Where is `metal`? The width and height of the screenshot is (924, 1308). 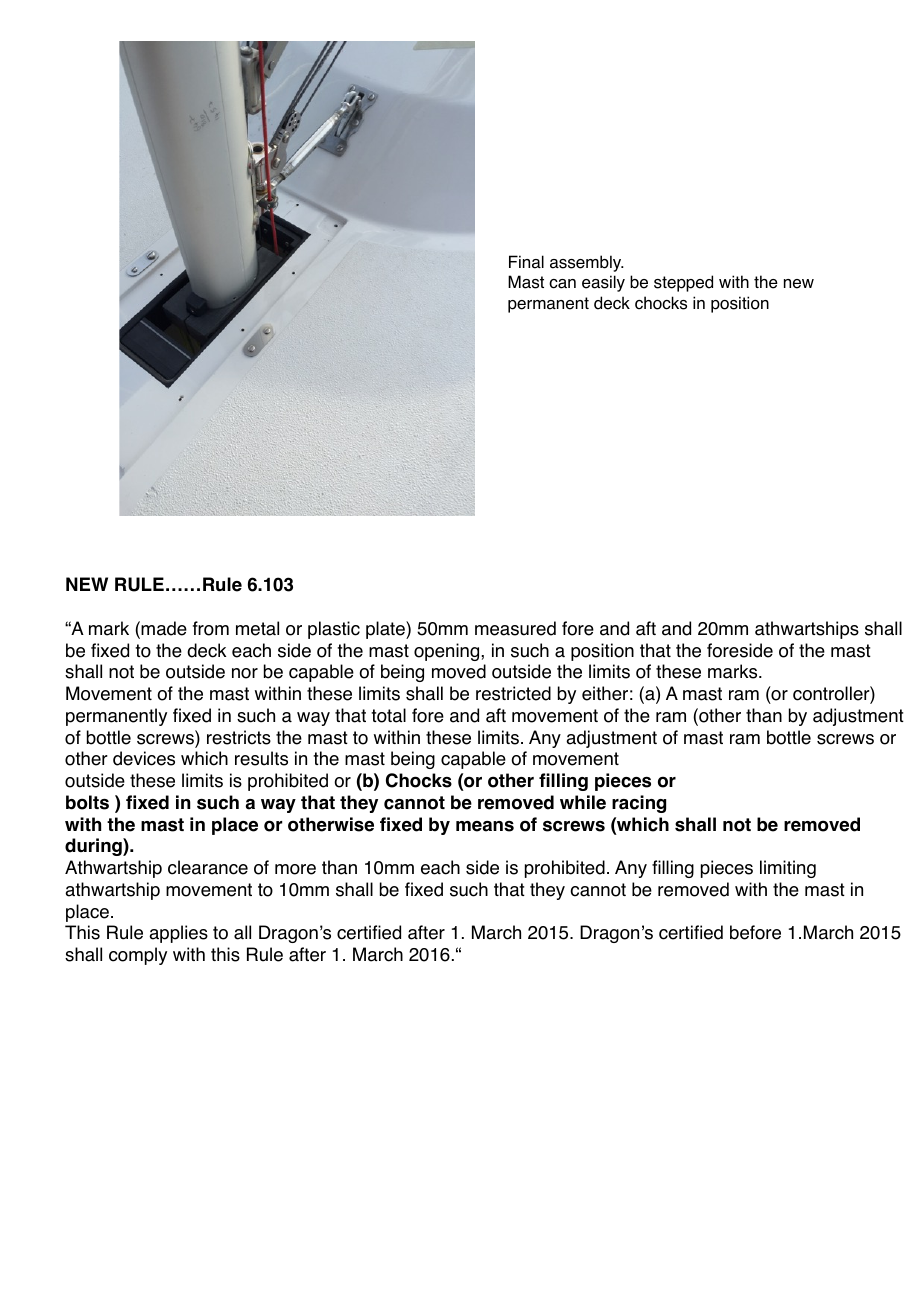
metal is located at coordinates (257, 628).
